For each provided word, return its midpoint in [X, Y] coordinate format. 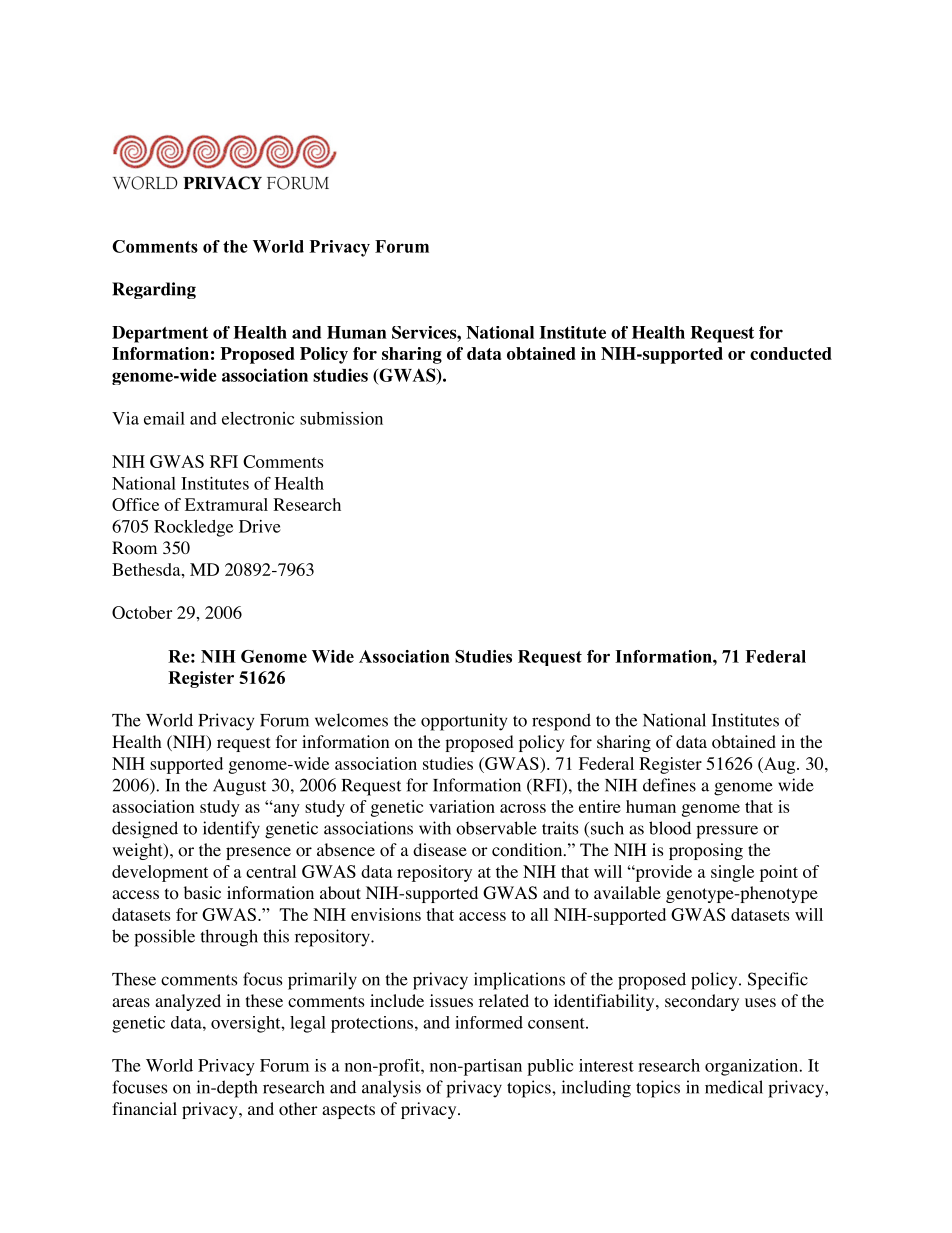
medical [734, 1087]
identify [231, 830]
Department [160, 334]
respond [561, 722]
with [435, 828]
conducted [791, 353]
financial [144, 1108]
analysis [391, 1089]
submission [341, 418]
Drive [260, 526]
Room [134, 548]
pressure [727, 832]
